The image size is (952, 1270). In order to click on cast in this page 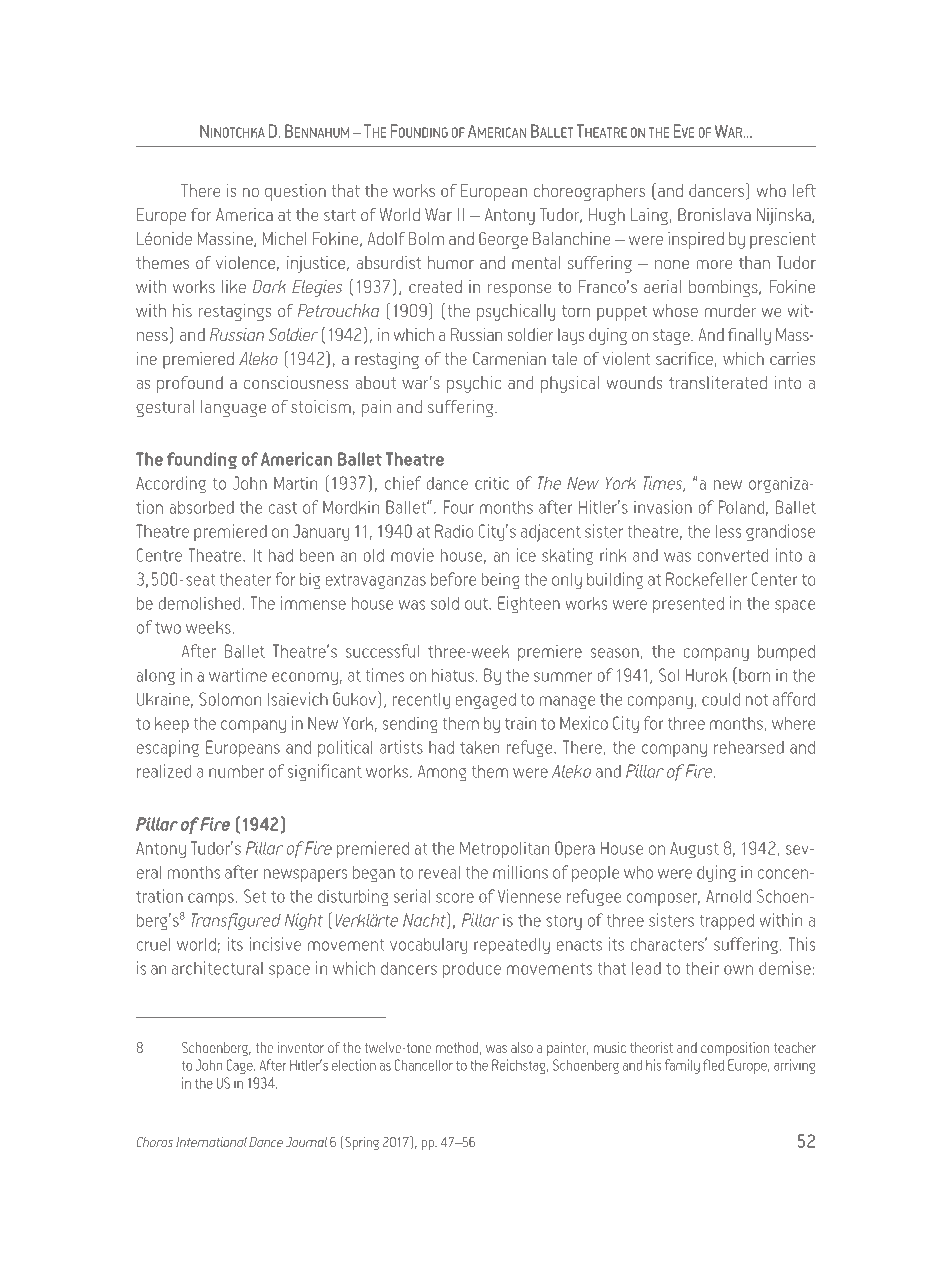, I will do `click(283, 508)`.
